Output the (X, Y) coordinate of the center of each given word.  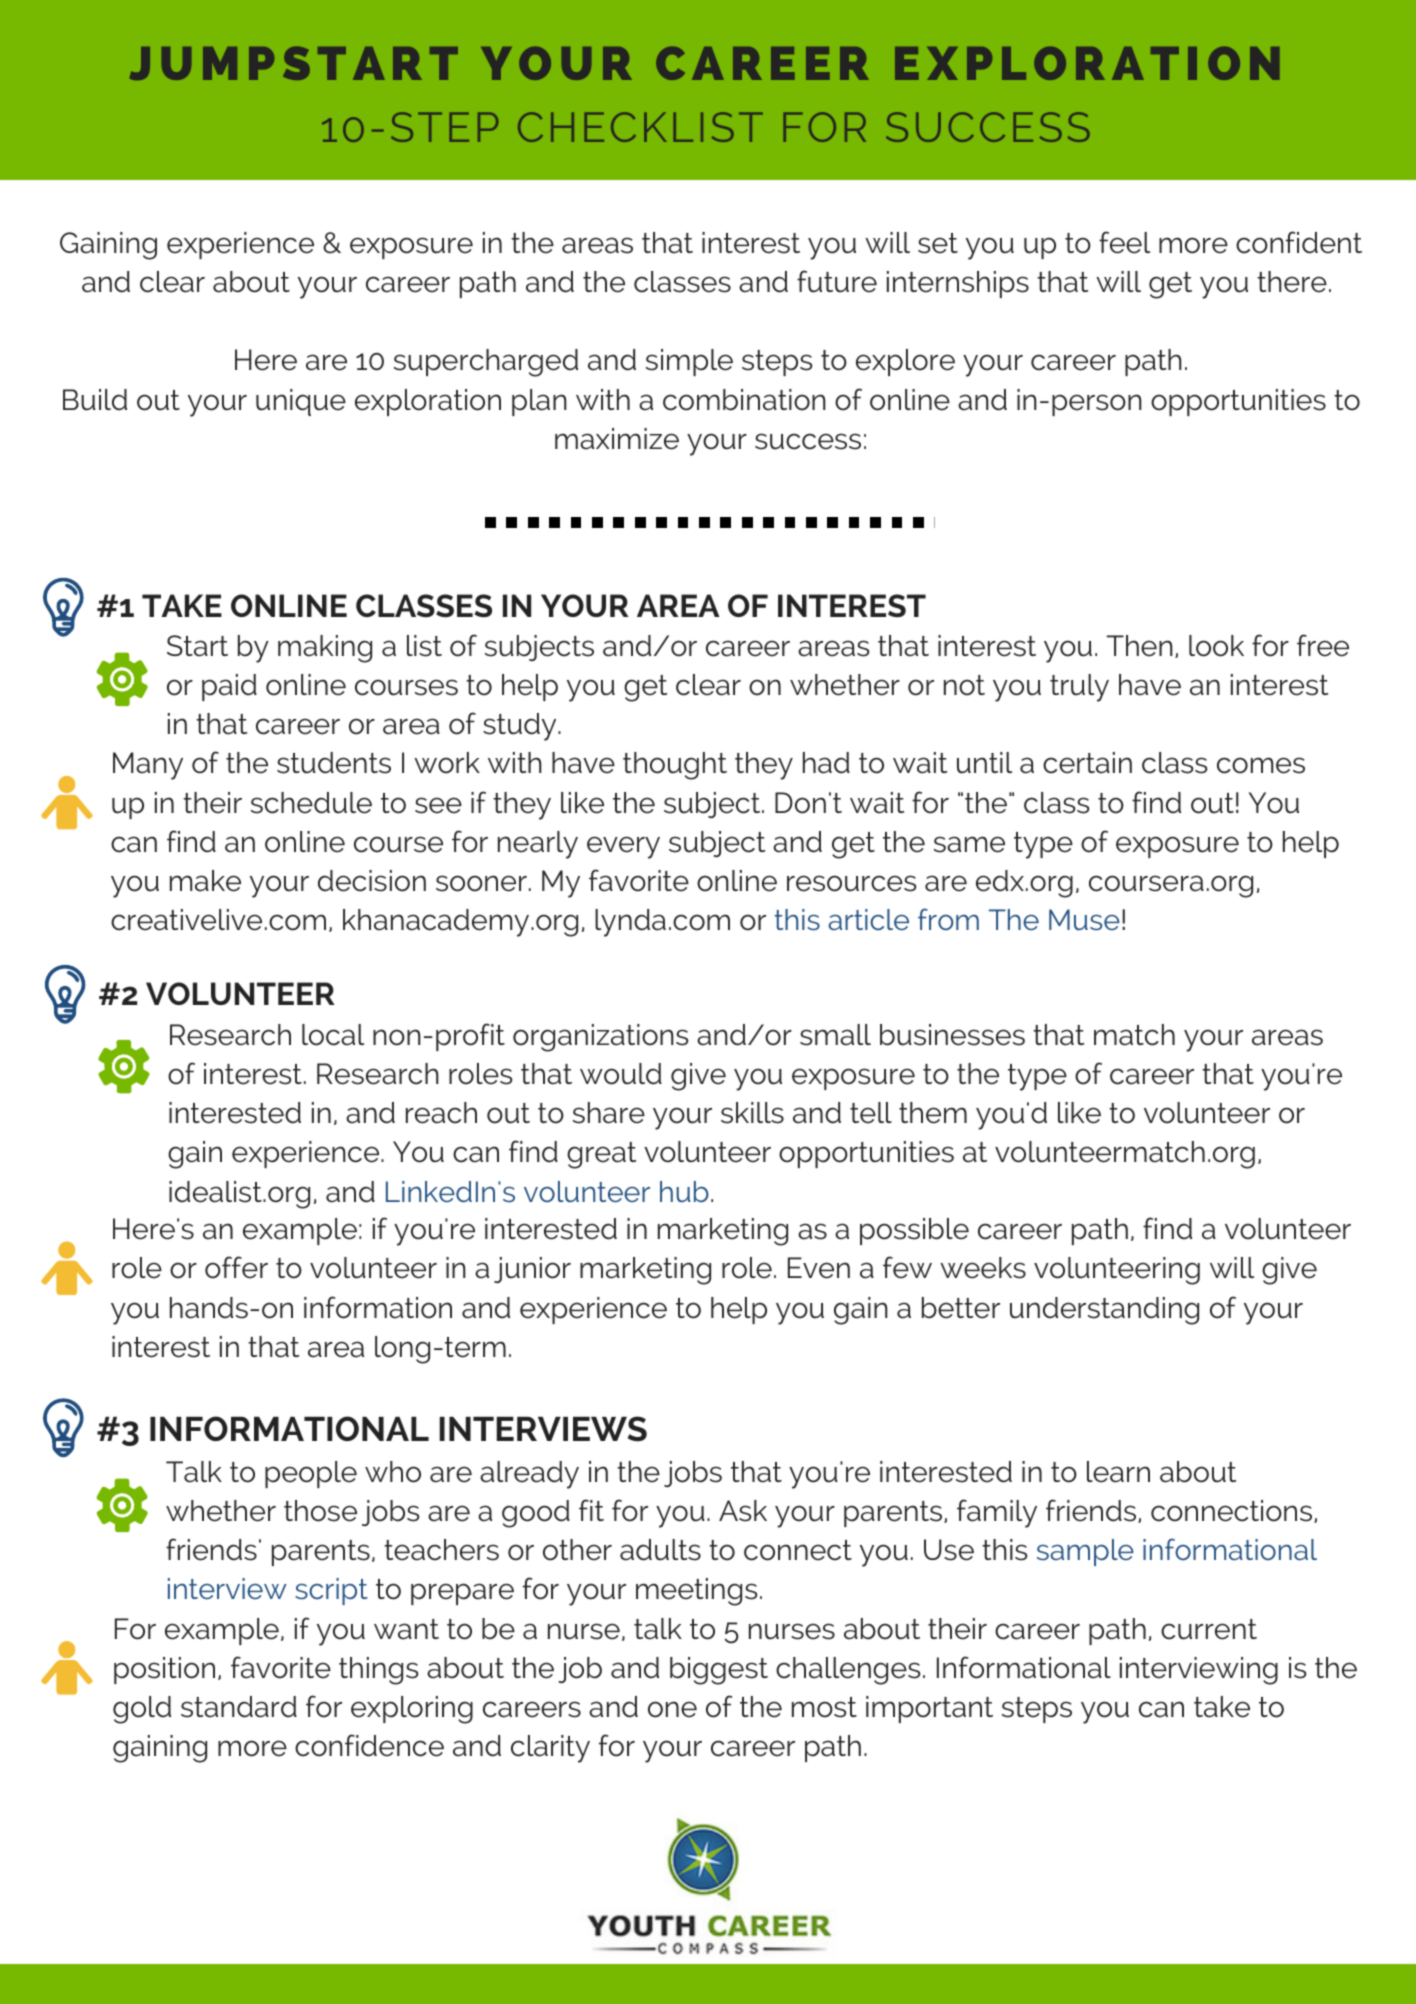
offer (236, 1267)
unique (301, 402)
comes (1261, 765)
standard (239, 1707)
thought (675, 766)
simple (689, 362)
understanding (1104, 1311)
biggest (719, 1671)
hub (684, 1192)
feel (1124, 242)
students (334, 763)
